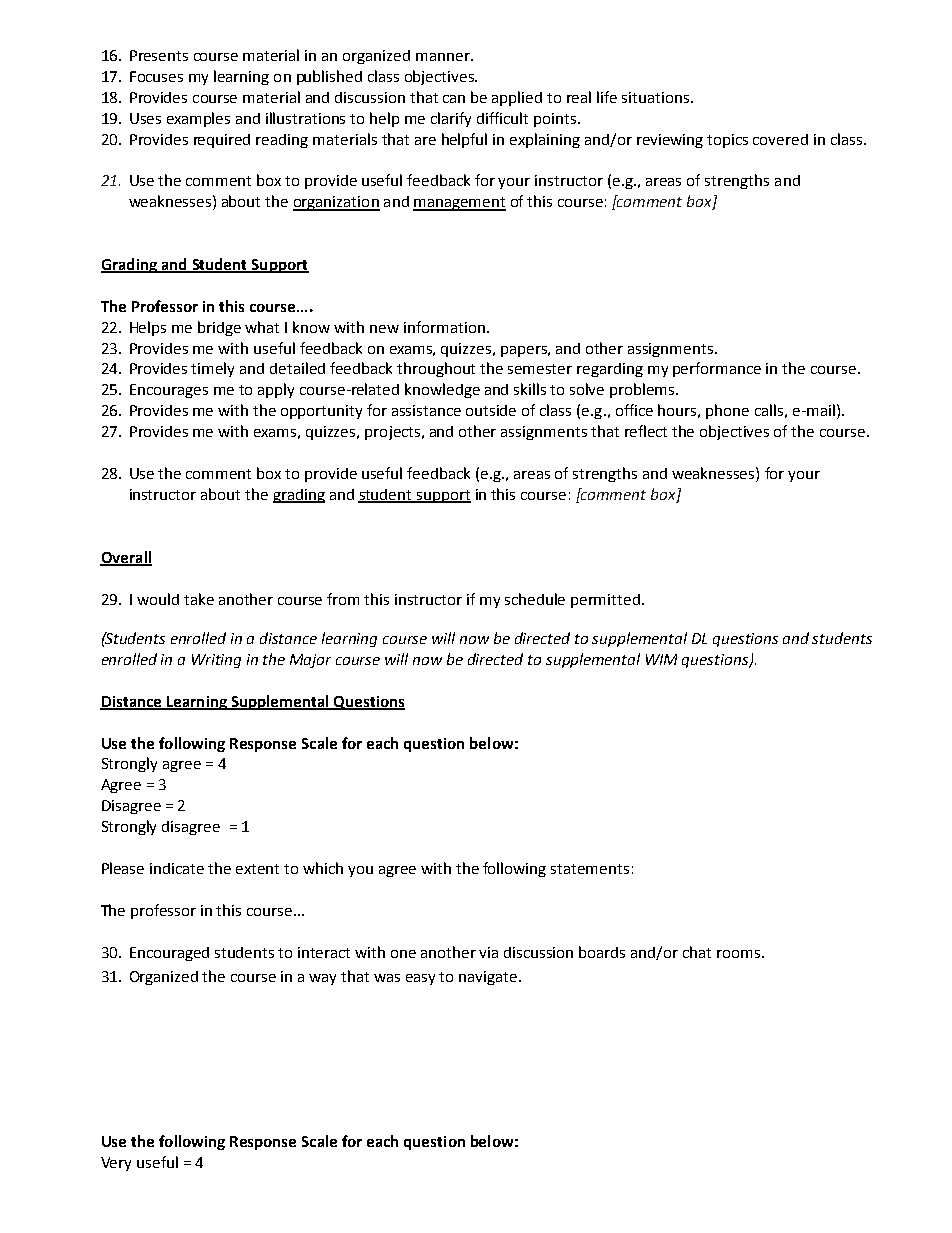 Image resolution: width=952 pixels, height=1233 pixels. Describe the element at coordinates (420, 979) in the screenshot. I see `easy` at that location.
